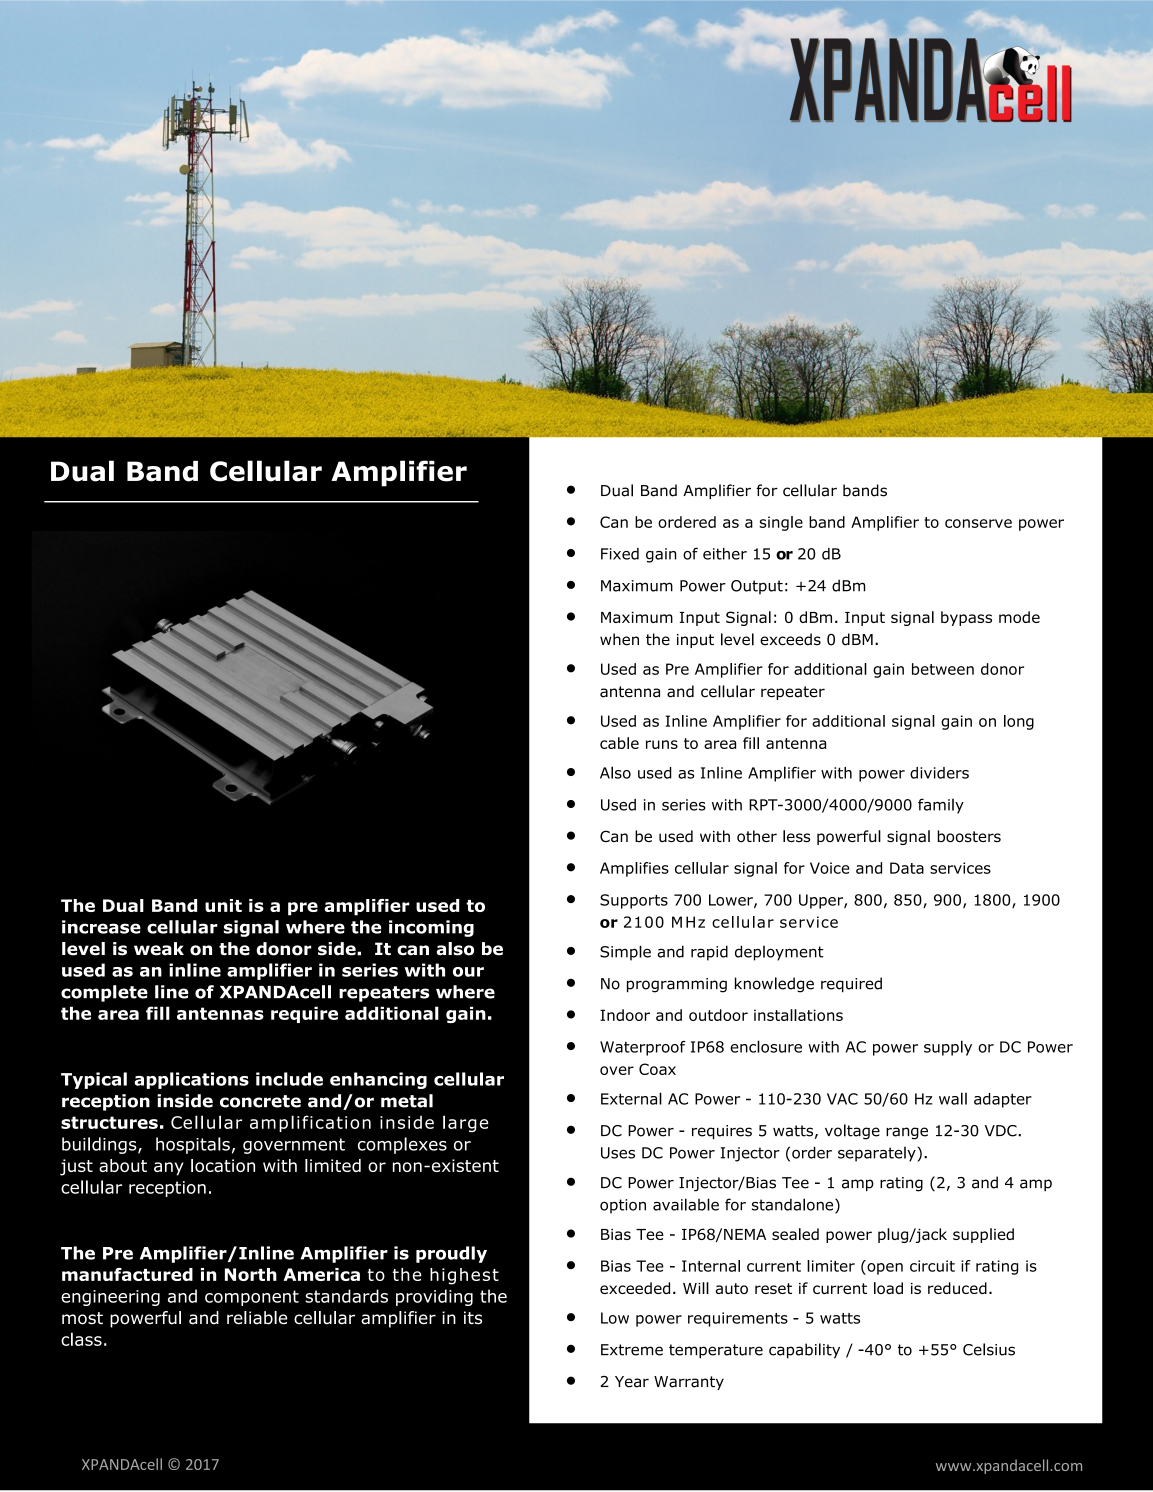  Describe the element at coordinates (725, 554) in the screenshot. I see `either` at that location.
